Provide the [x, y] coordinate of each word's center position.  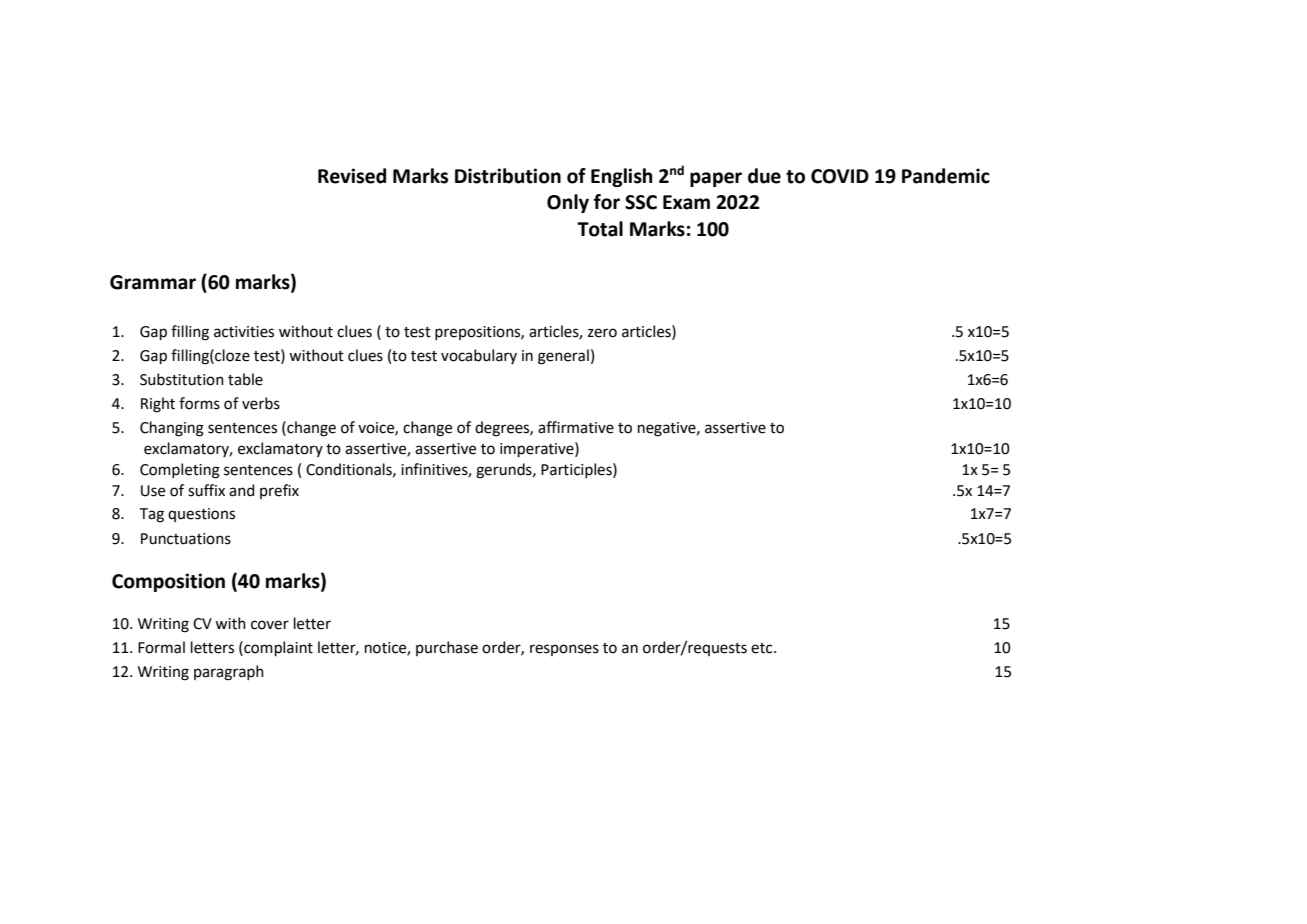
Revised [352, 176]
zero [602, 333]
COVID [840, 176]
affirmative [576, 427]
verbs [261, 403]
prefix [279, 491]
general [563, 357]
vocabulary [479, 356]
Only [568, 203]
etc [763, 648]
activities [244, 332]
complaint [277, 648]
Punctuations [186, 539]
